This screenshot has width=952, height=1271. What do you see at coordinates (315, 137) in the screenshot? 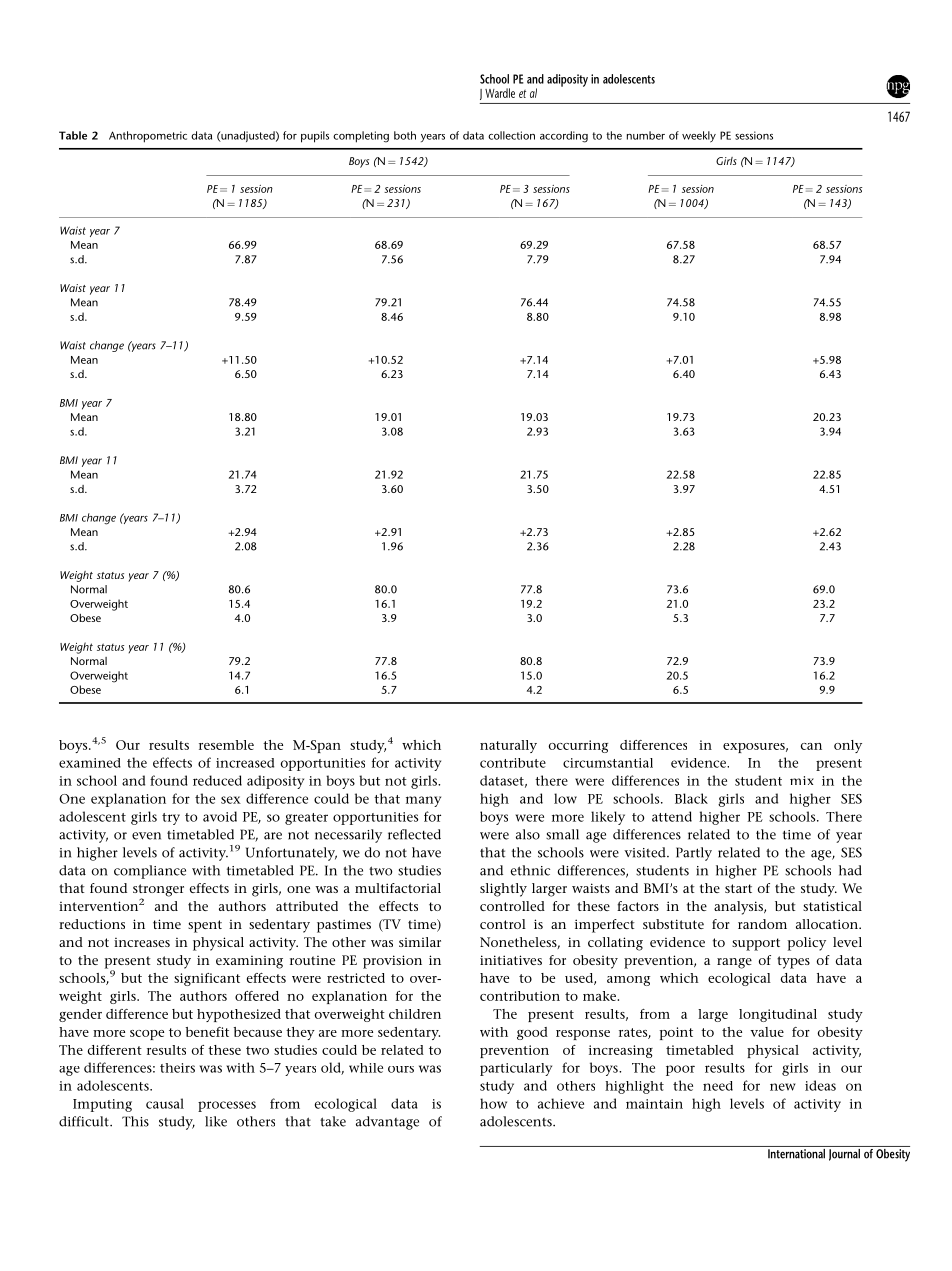
I see `pupils` at bounding box center [315, 137].
